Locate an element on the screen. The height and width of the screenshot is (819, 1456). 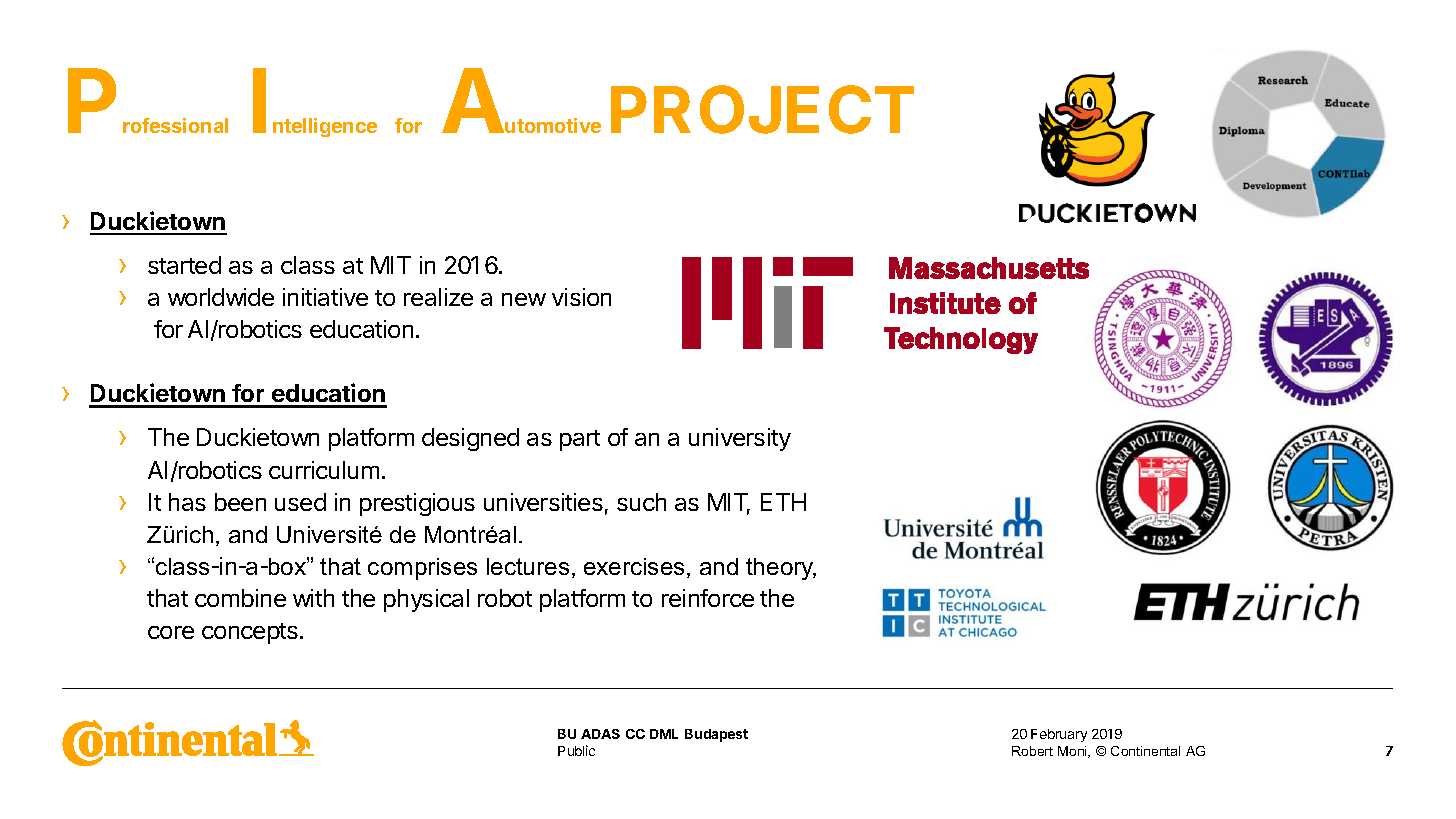
PROJECT is located at coordinates (762, 109).
